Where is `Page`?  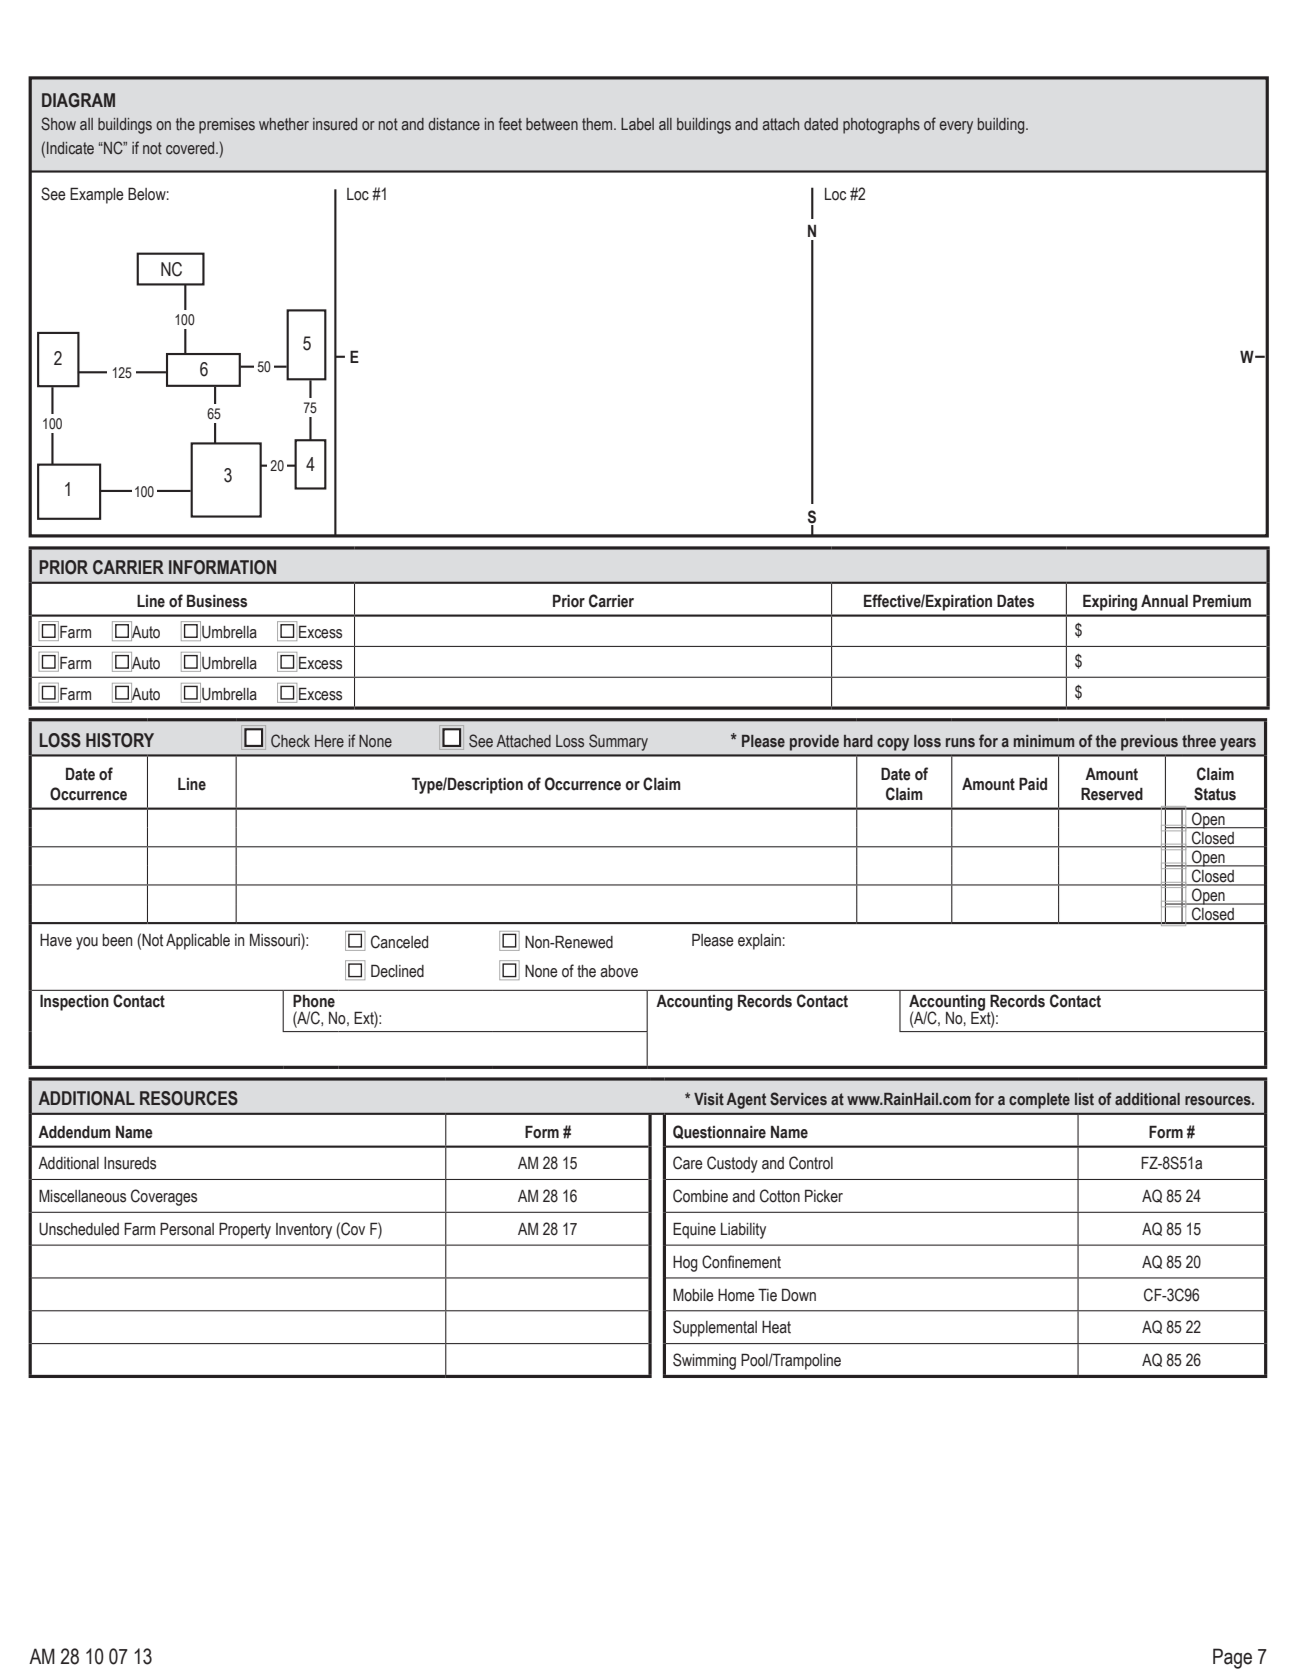
Page is located at coordinates (1232, 1658).
